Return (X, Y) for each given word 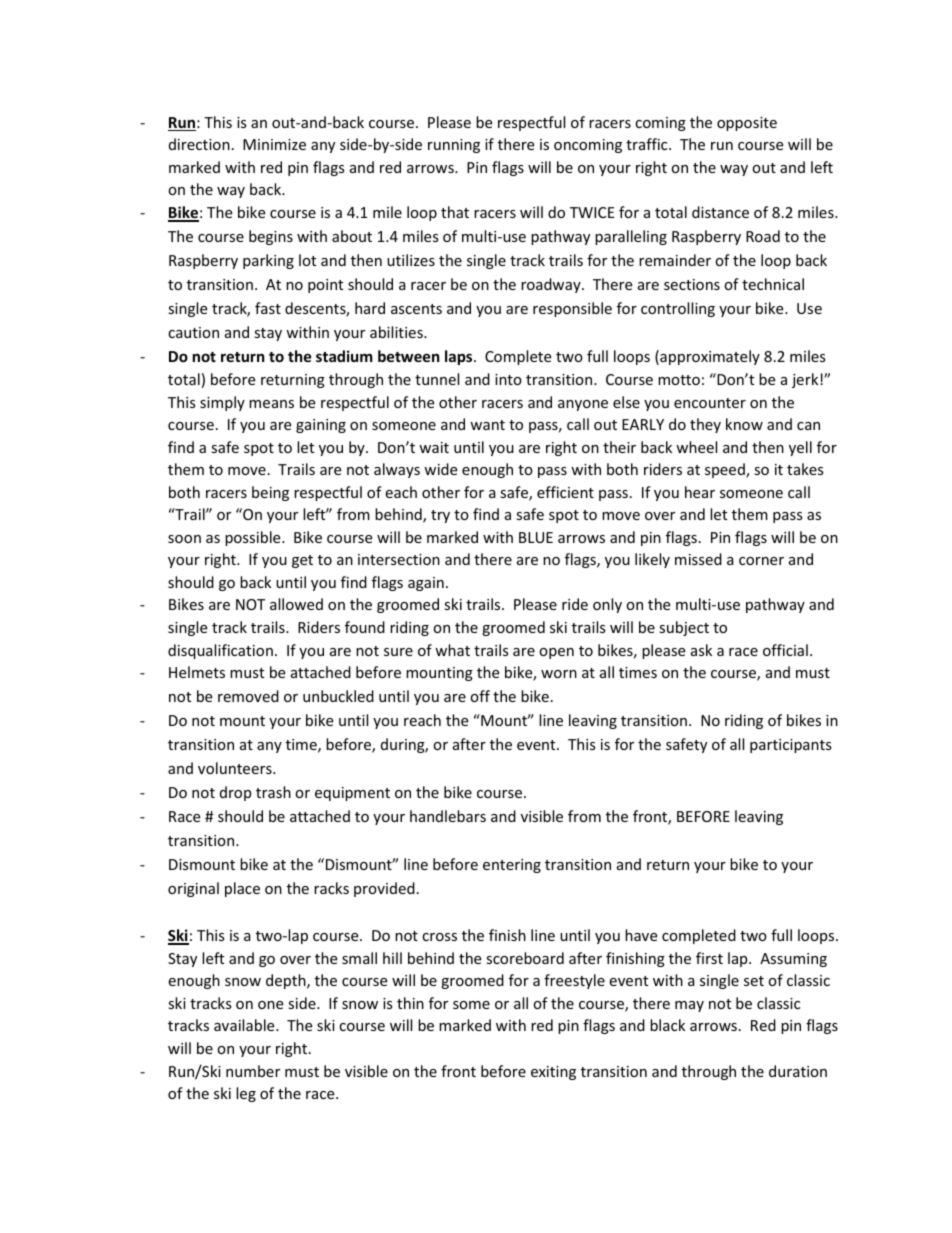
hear (700, 492)
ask (701, 650)
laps (460, 357)
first (709, 958)
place (242, 889)
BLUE (536, 537)
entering (512, 866)
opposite (747, 124)
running (454, 146)
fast (268, 308)
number (253, 1071)
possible (254, 538)
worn (559, 674)
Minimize (274, 144)
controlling (678, 309)
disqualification (220, 651)
